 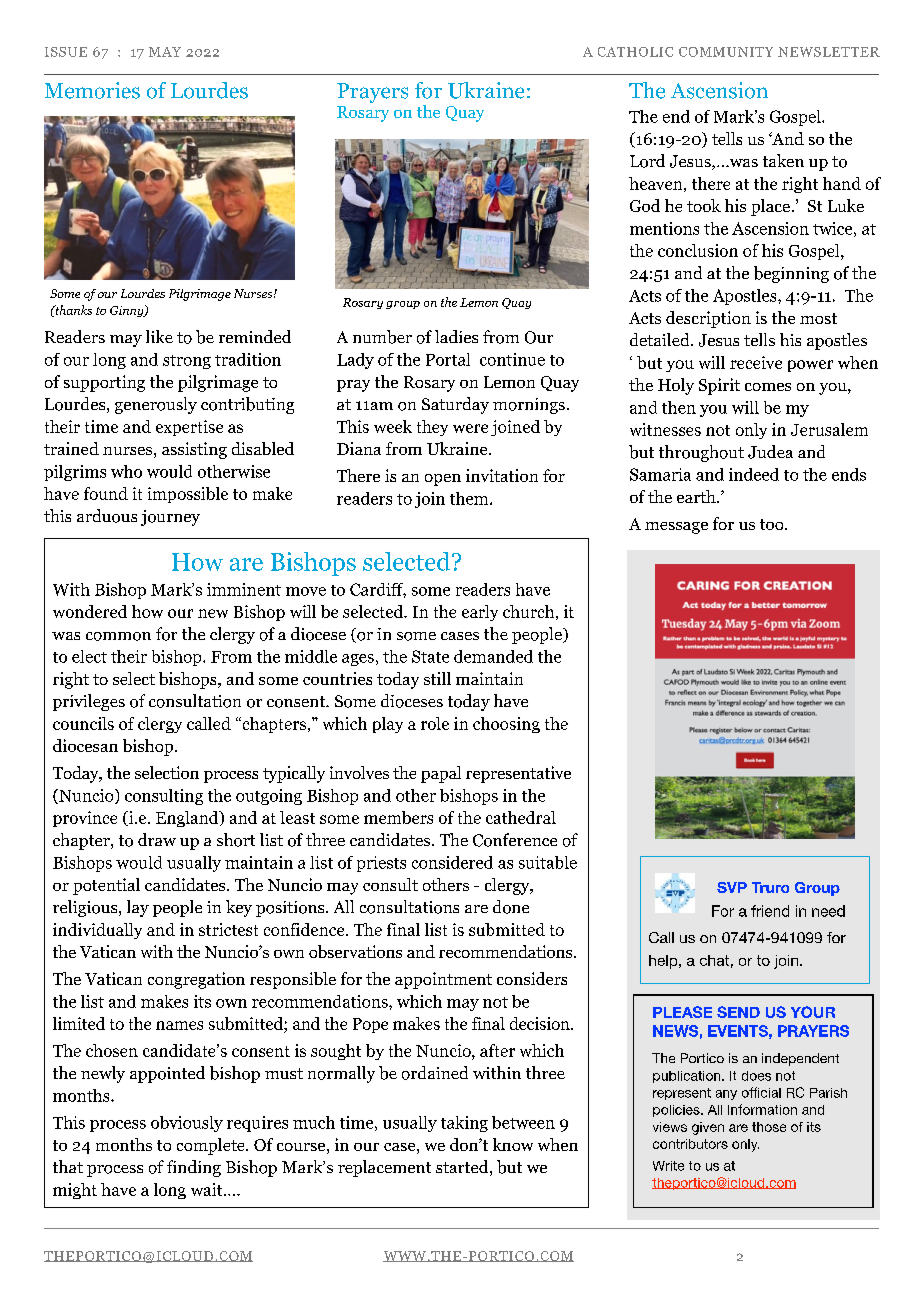 What do you see at coordinates (188, 819) in the screenshot?
I see `England` at bounding box center [188, 819].
